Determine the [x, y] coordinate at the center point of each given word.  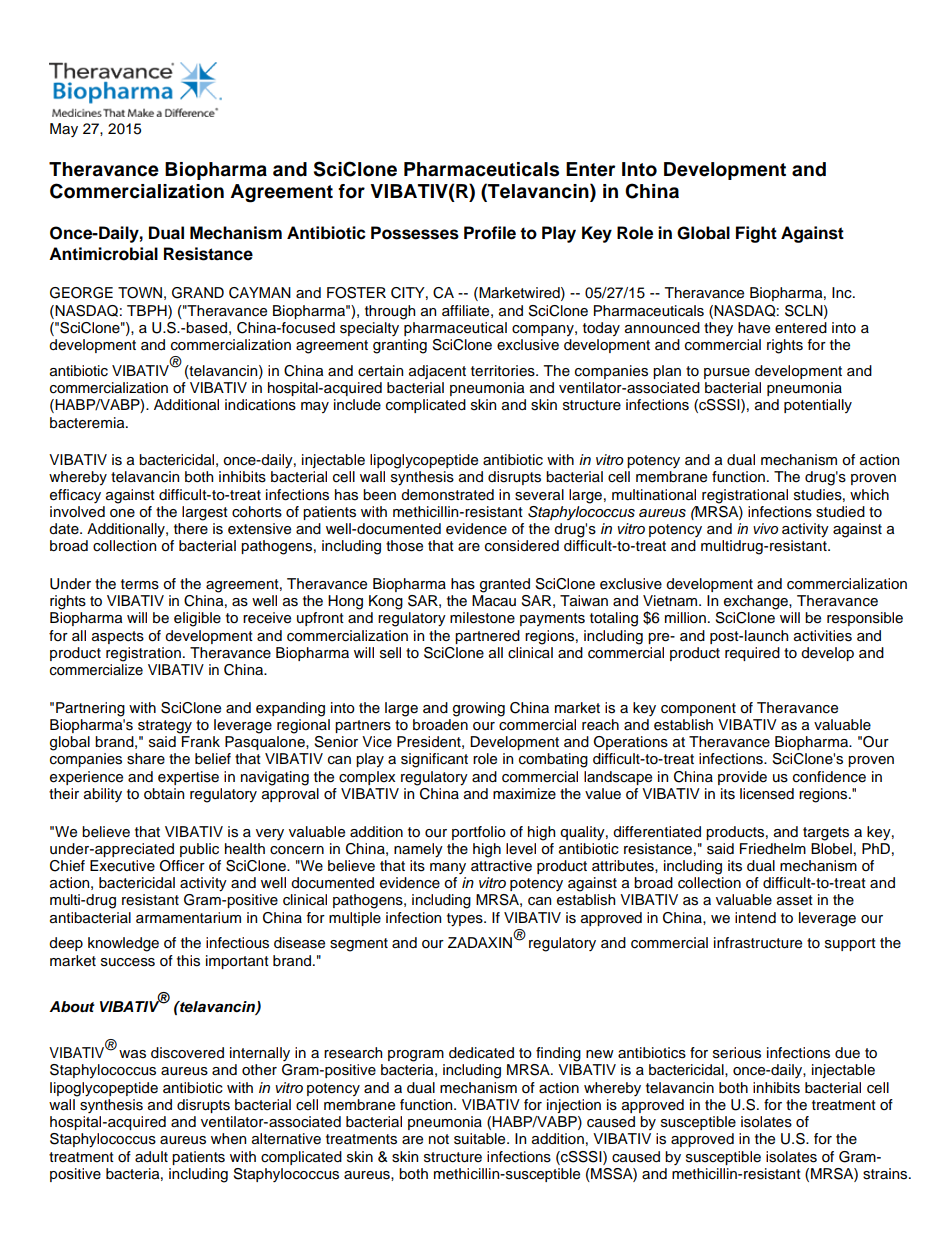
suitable [481, 1139]
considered [522, 546]
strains [886, 1174]
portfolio [479, 833]
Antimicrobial [103, 254]
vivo [765, 528]
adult [151, 1157]
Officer [182, 866]
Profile [490, 233]
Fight [756, 234]
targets [826, 834]
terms [140, 584]
